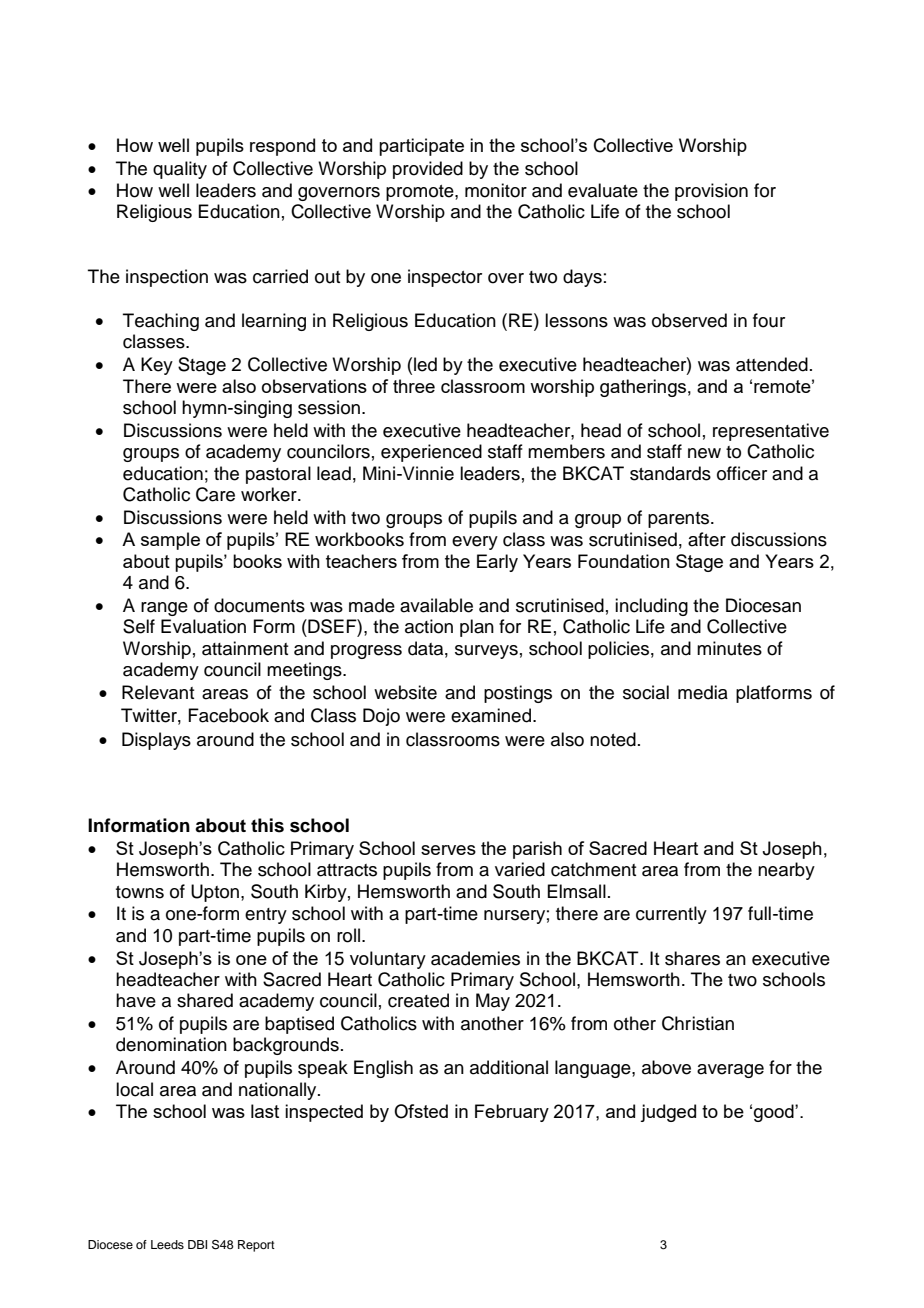  What do you see at coordinates (475, 543) in the screenshot?
I see `every` at bounding box center [475, 543].
